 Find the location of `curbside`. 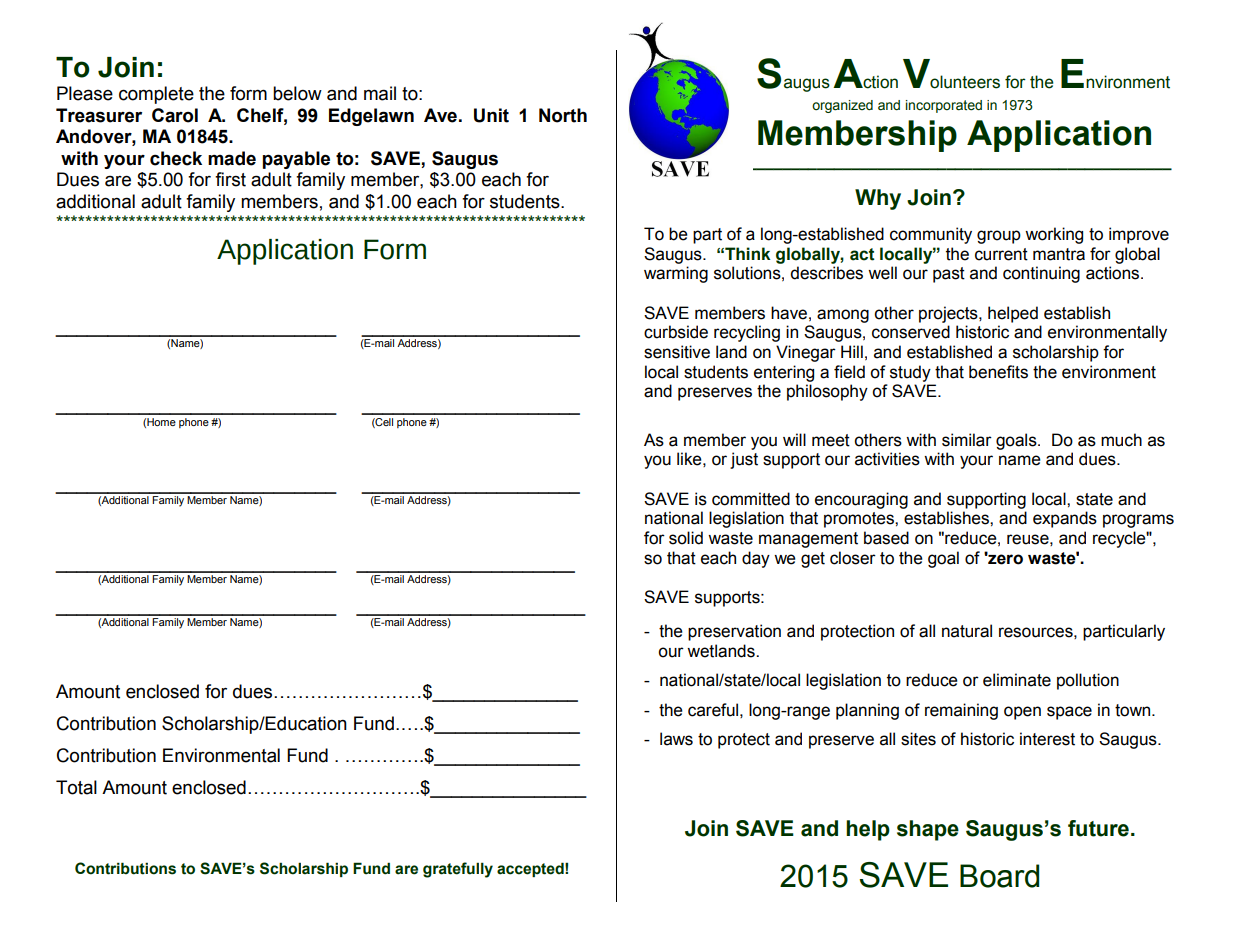

curbside is located at coordinates (676, 332).
